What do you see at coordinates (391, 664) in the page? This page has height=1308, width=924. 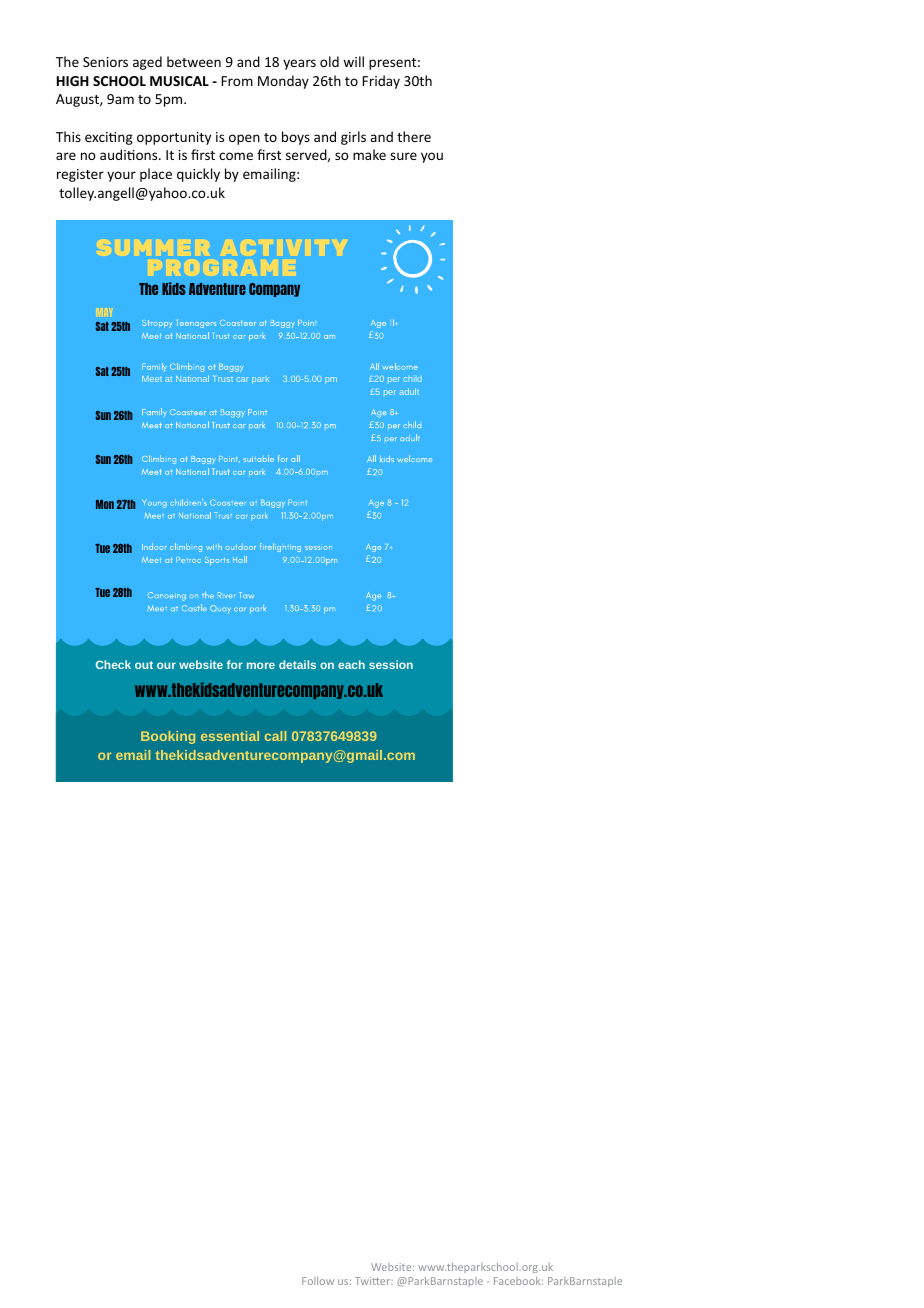 I see `session` at bounding box center [391, 664].
